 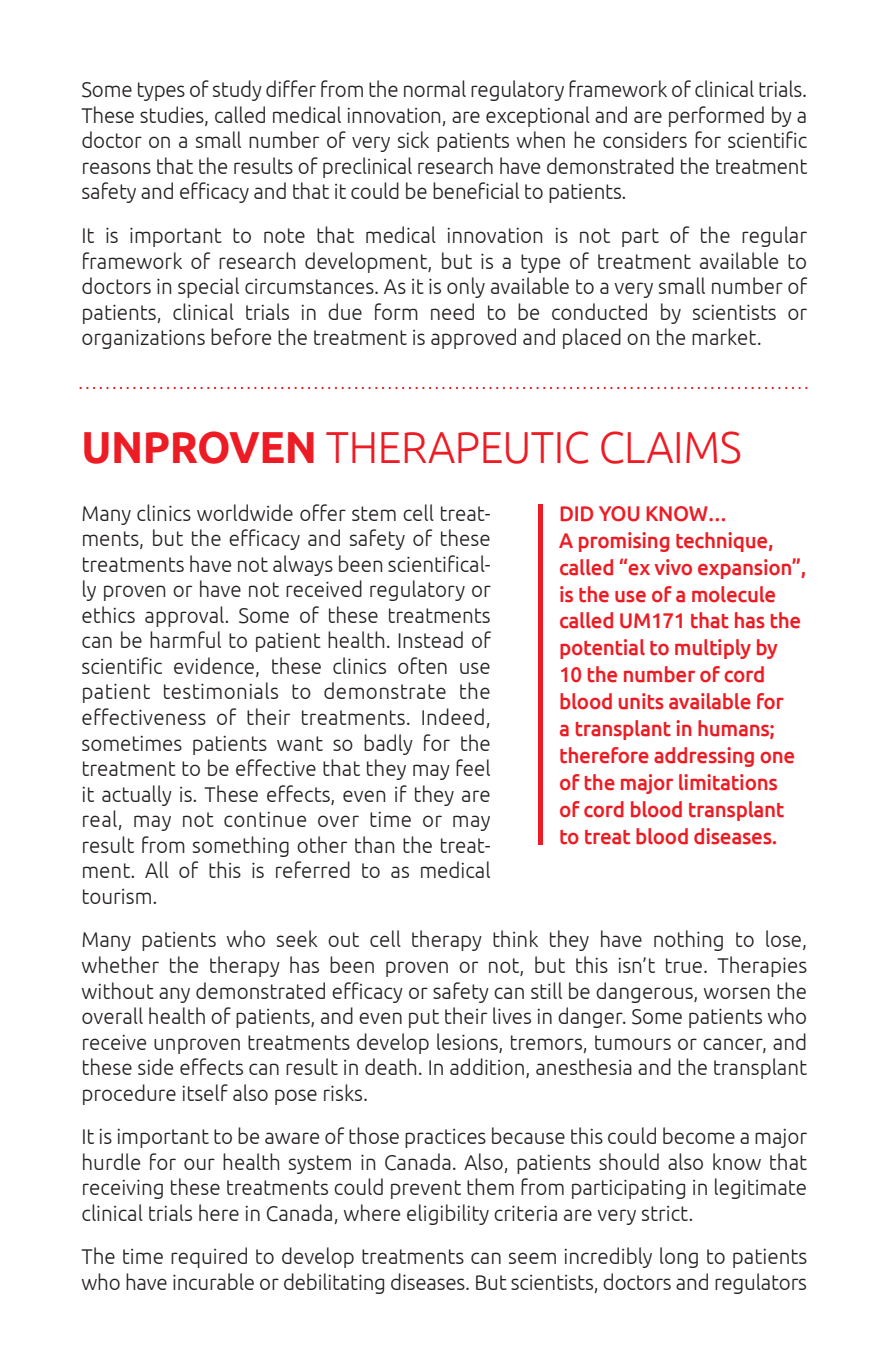 I want to click on sick, so click(x=413, y=139).
